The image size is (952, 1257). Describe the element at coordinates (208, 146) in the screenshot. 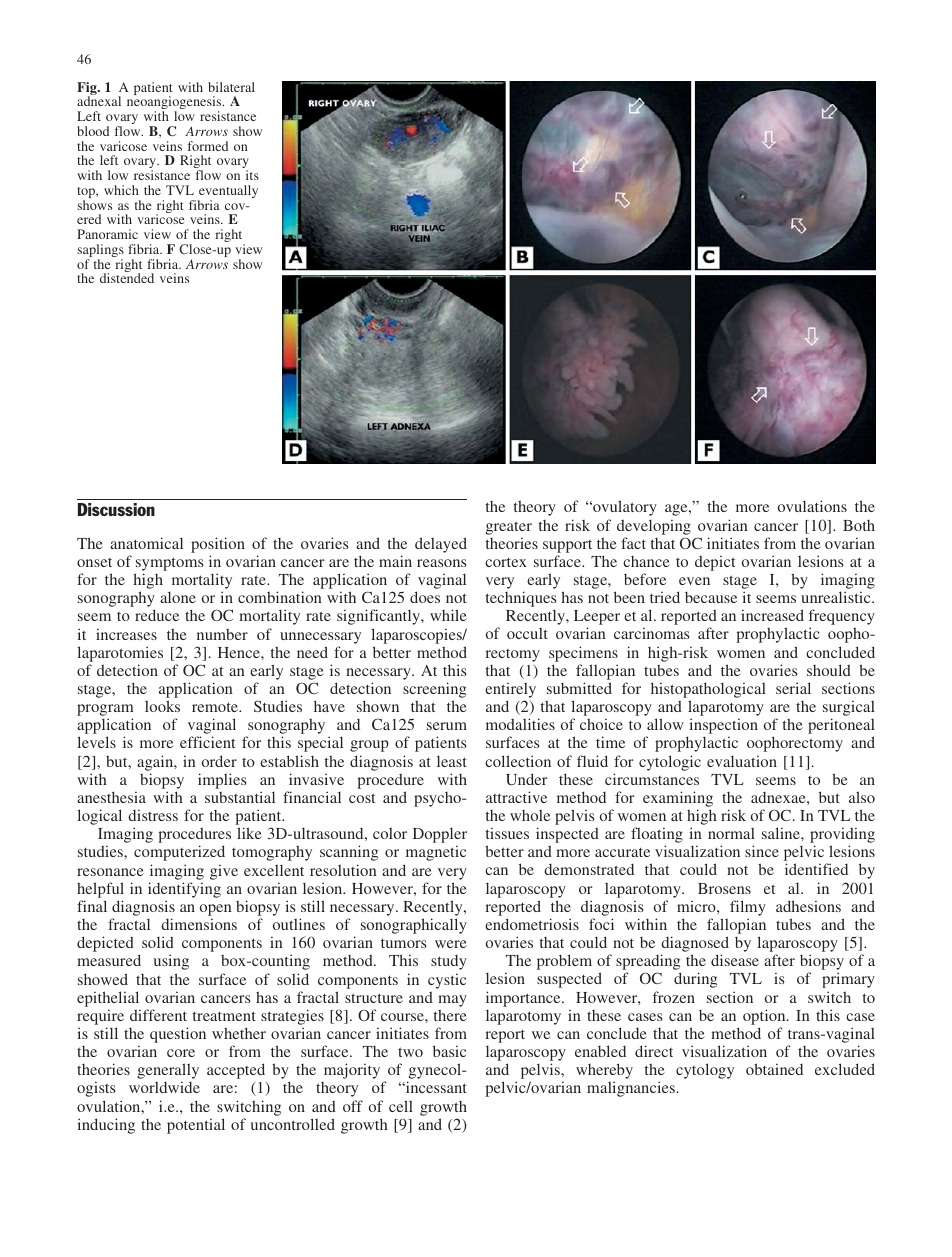

I see `formed` at that location.
